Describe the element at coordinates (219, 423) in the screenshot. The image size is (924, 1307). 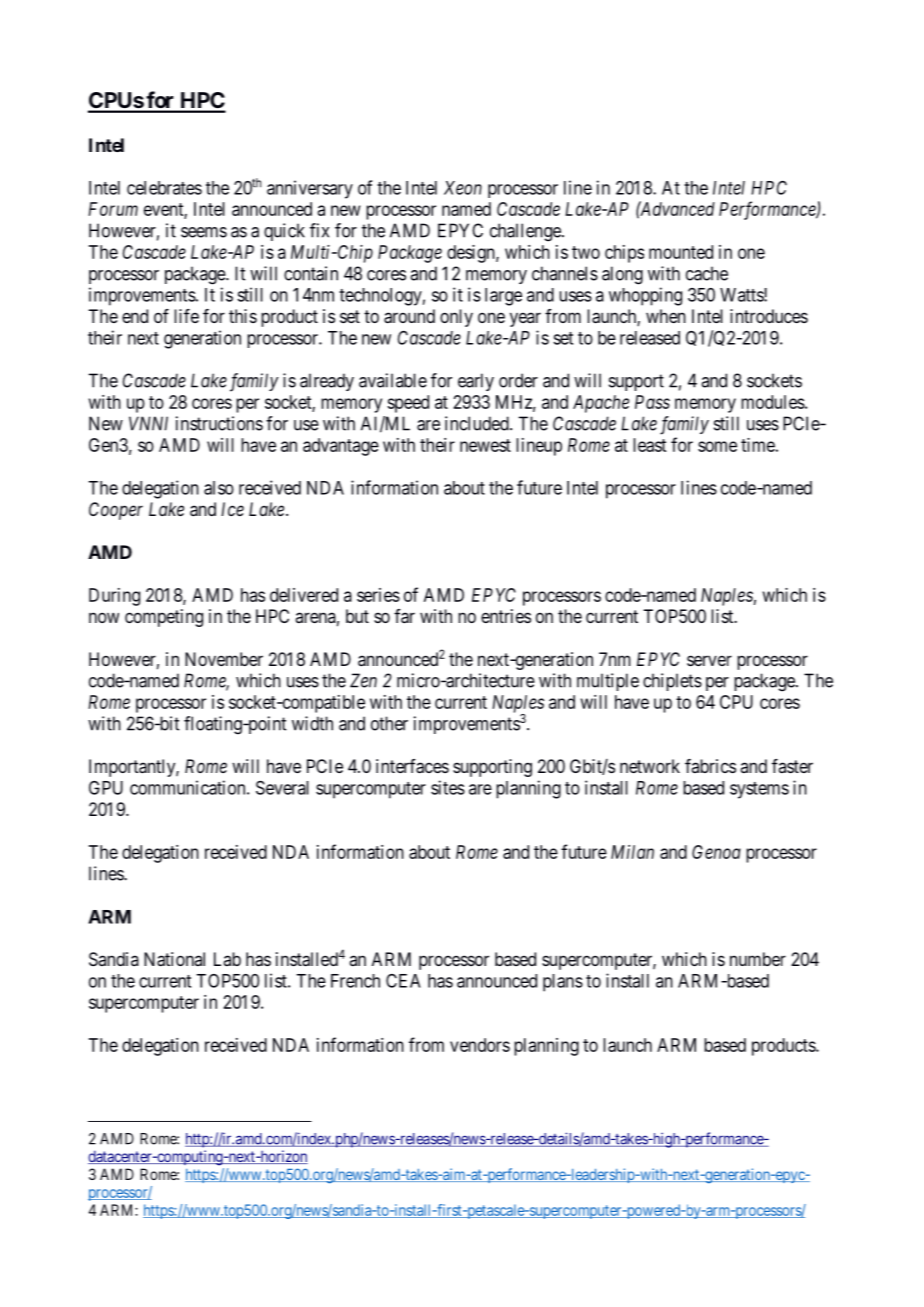
I see `instructions` at that location.
